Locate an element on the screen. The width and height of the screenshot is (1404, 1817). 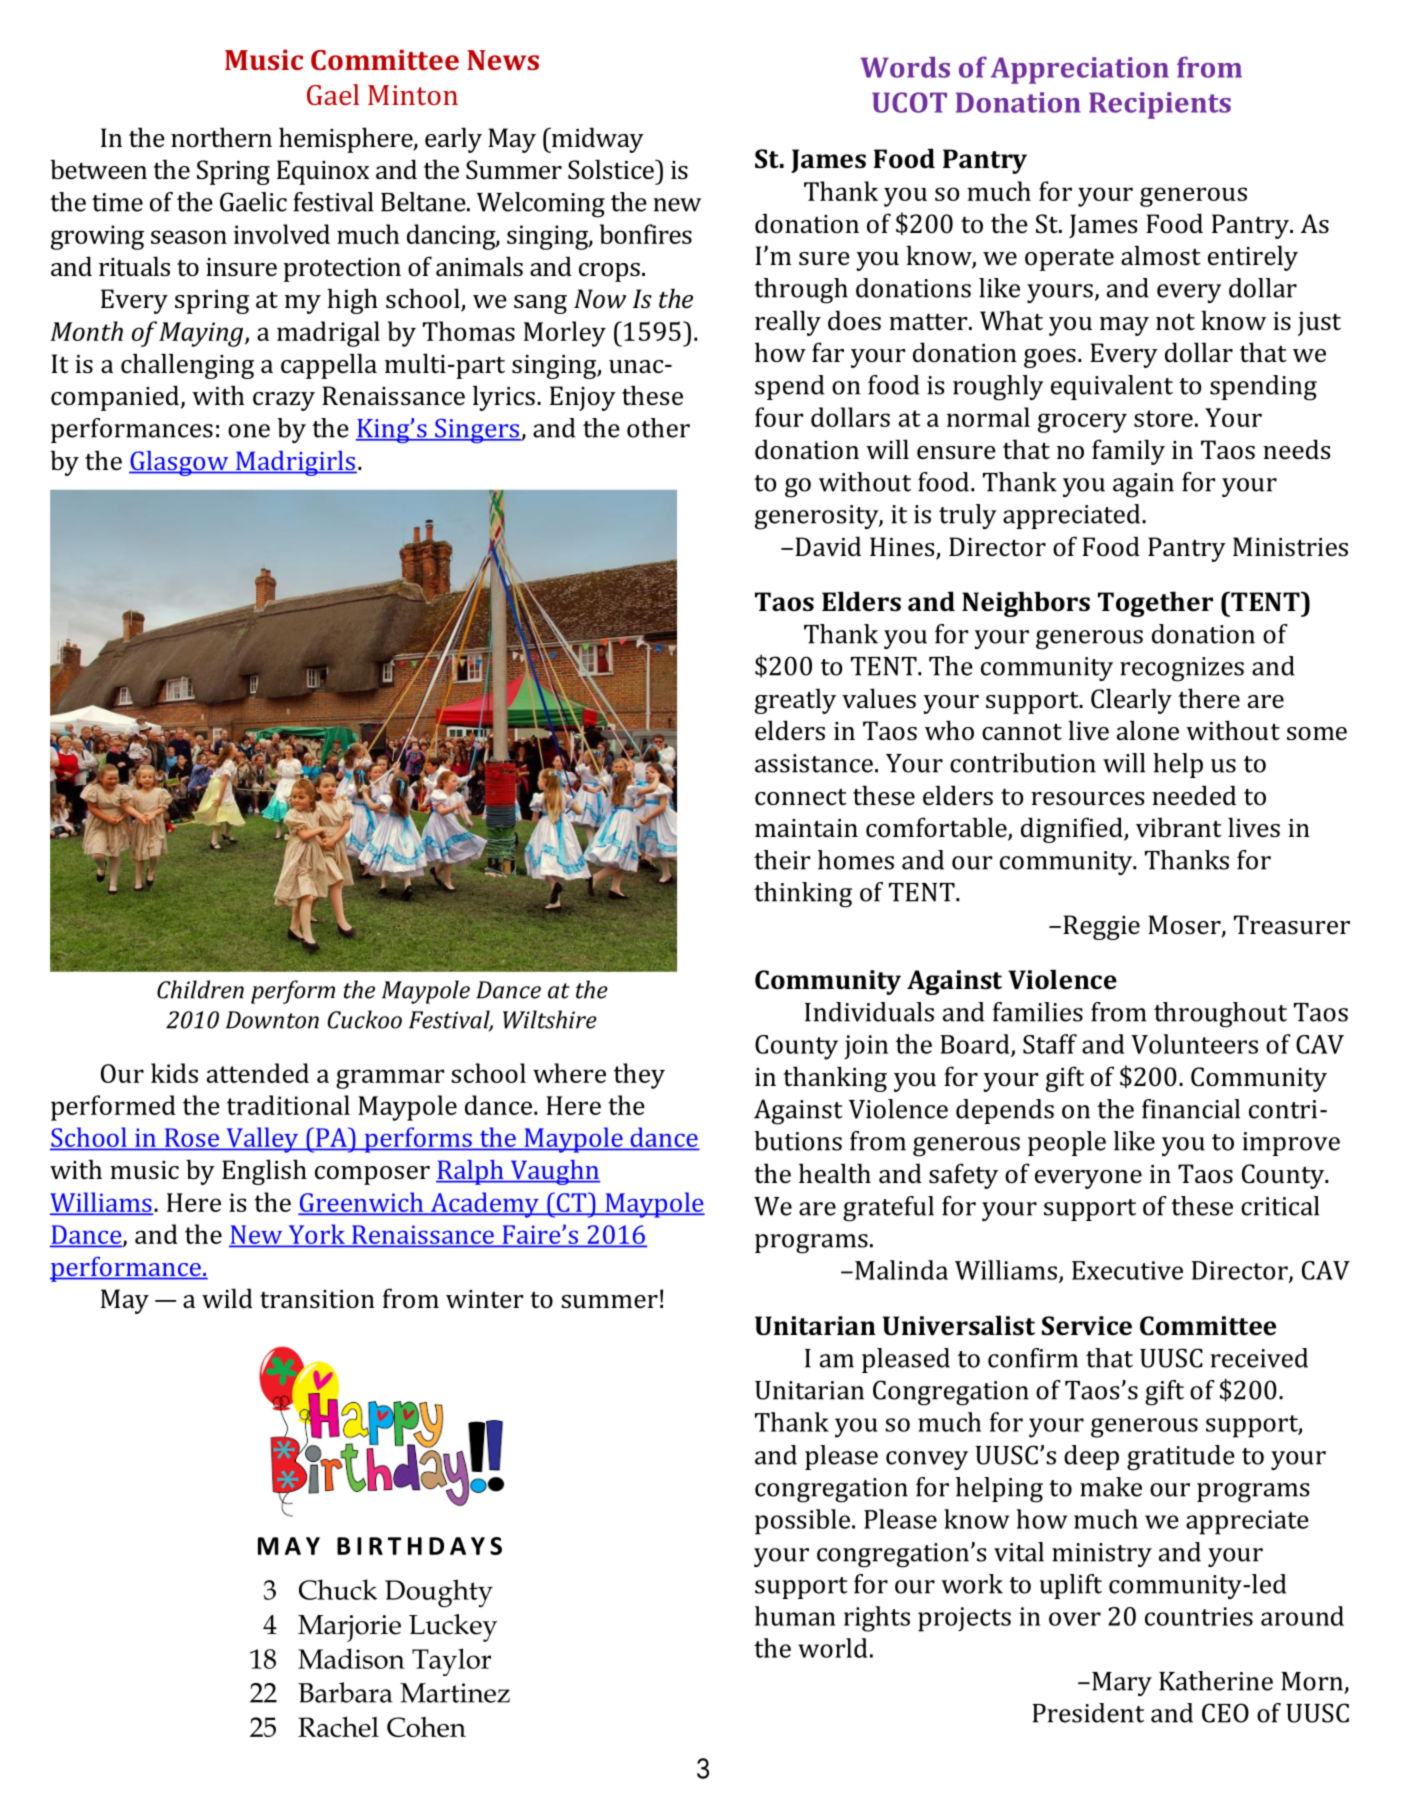
midway is located at coordinates (596, 140).
